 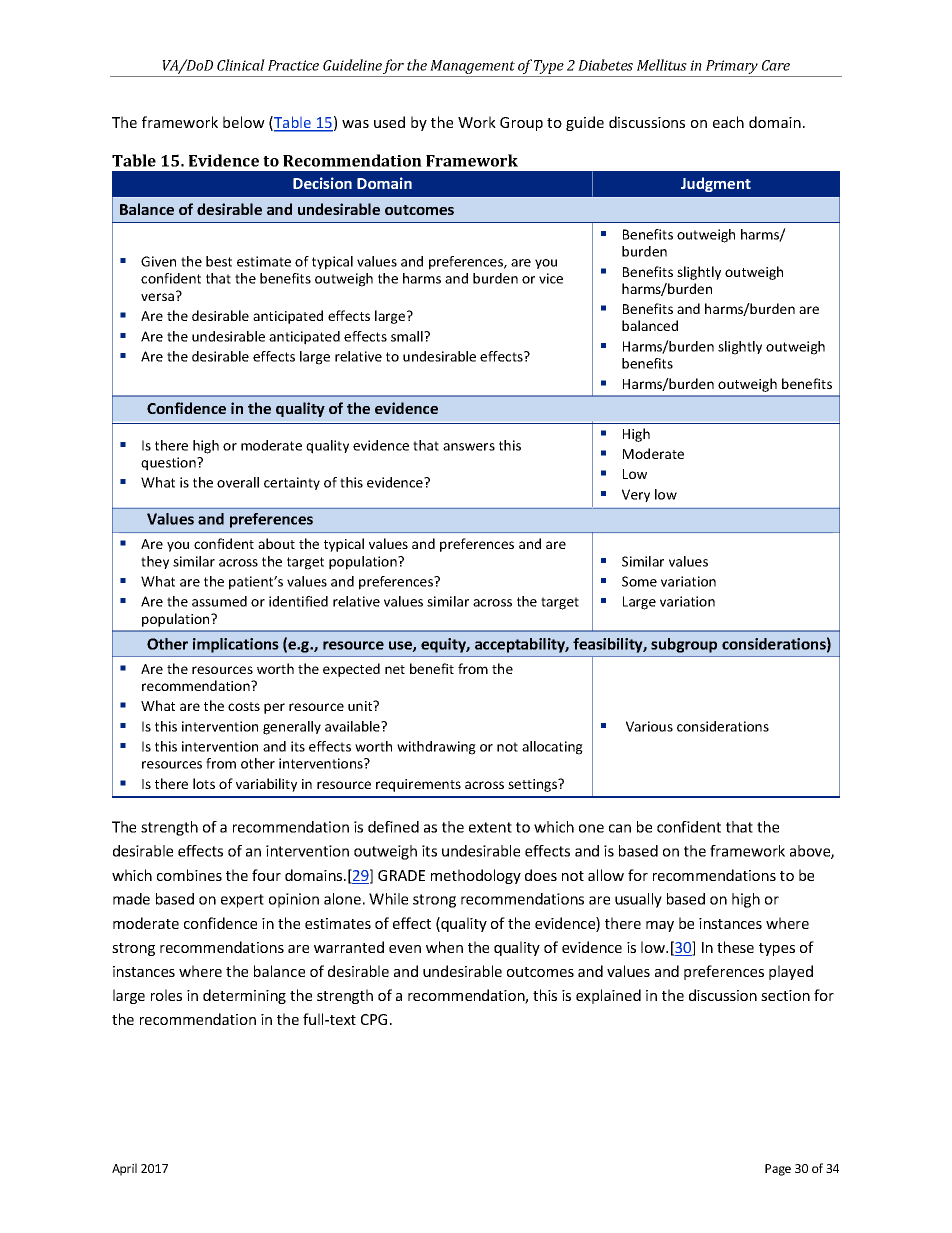 What do you see at coordinates (124, 1169) in the screenshot?
I see `April` at bounding box center [124, 1169].
